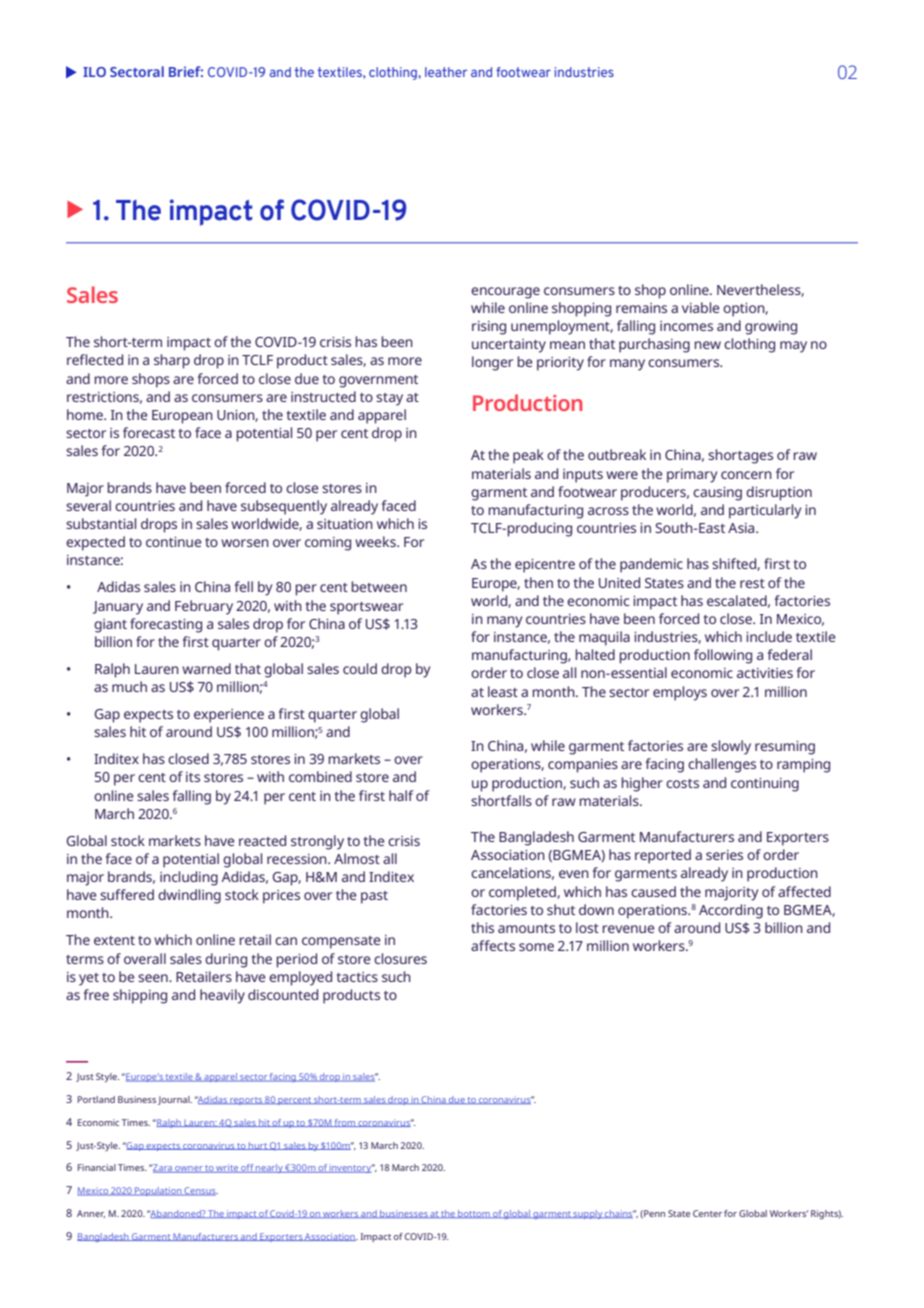 Image resolution: width=924 pixels, height=1308 pixels. What do you see at coordinates (528, 456) in the screenshot?
I see `peak` at bounding box center [528, 456].
